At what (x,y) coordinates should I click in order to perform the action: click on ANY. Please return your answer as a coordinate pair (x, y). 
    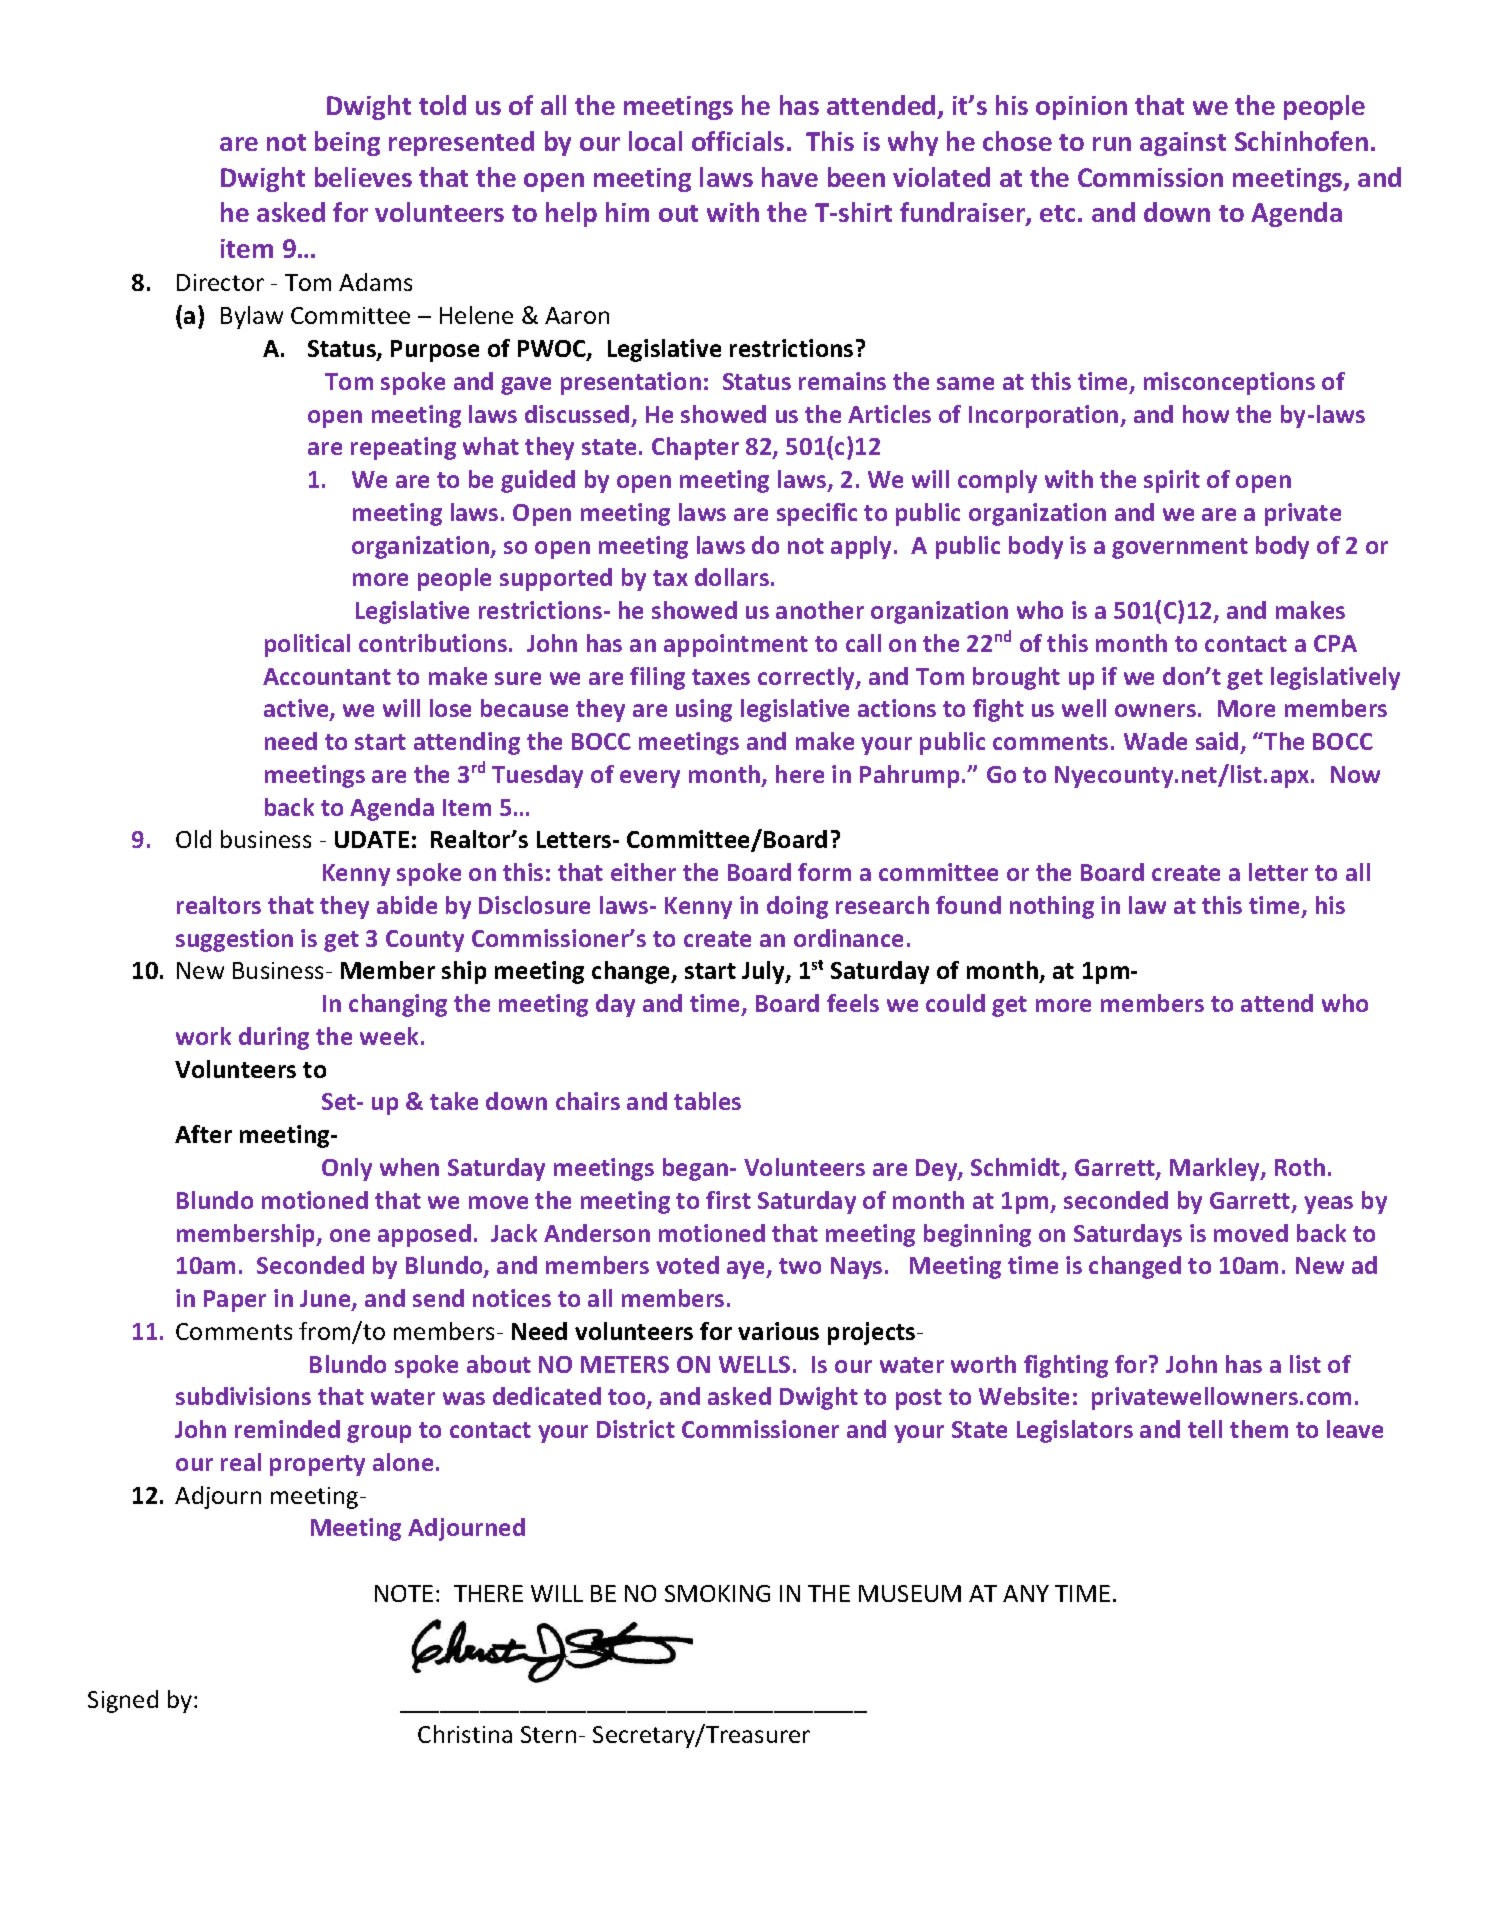
    Looking at the image, I should click on (1026, 1593).
